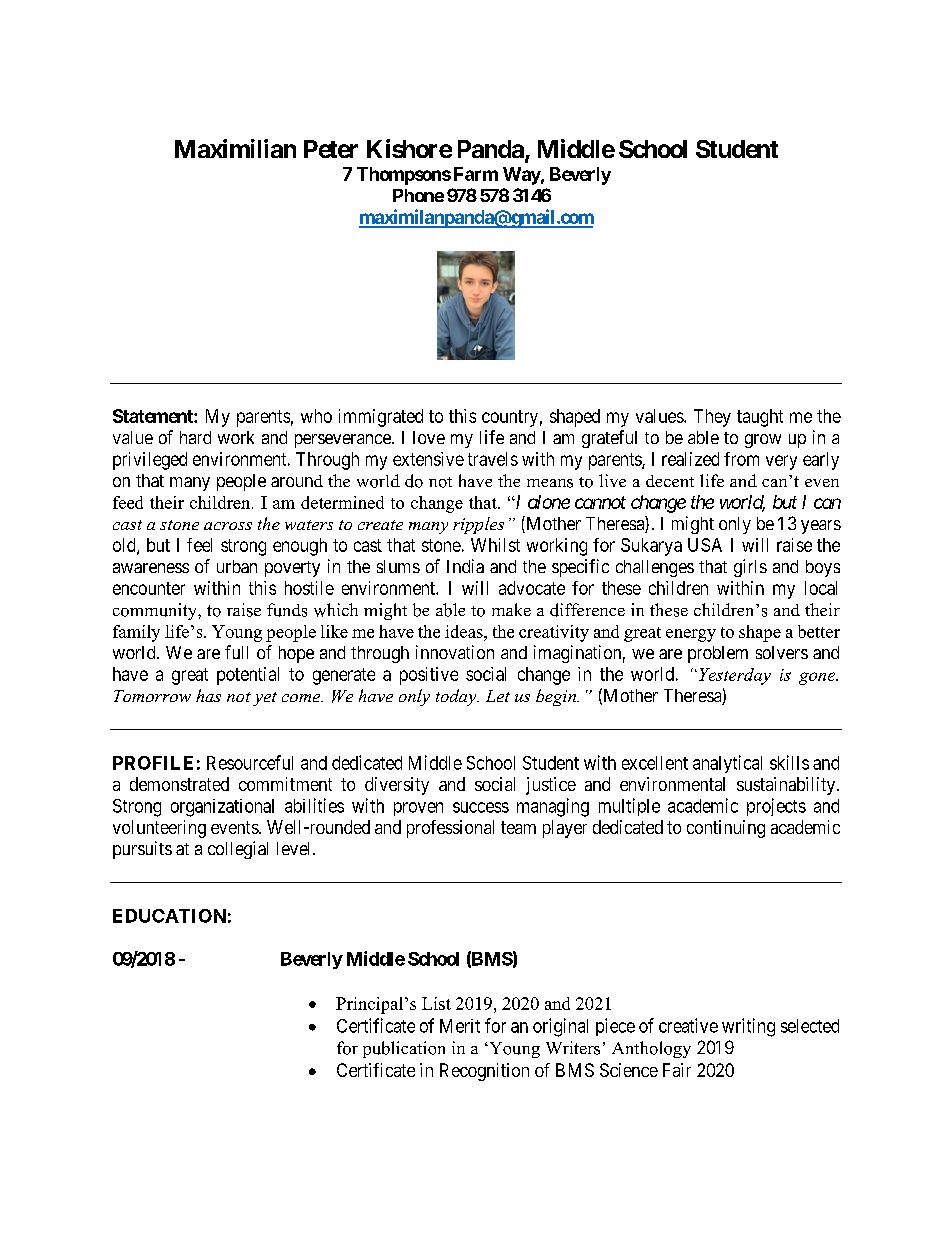 The image size is (952, 1233). I want to click on community, so click(156, 611).
